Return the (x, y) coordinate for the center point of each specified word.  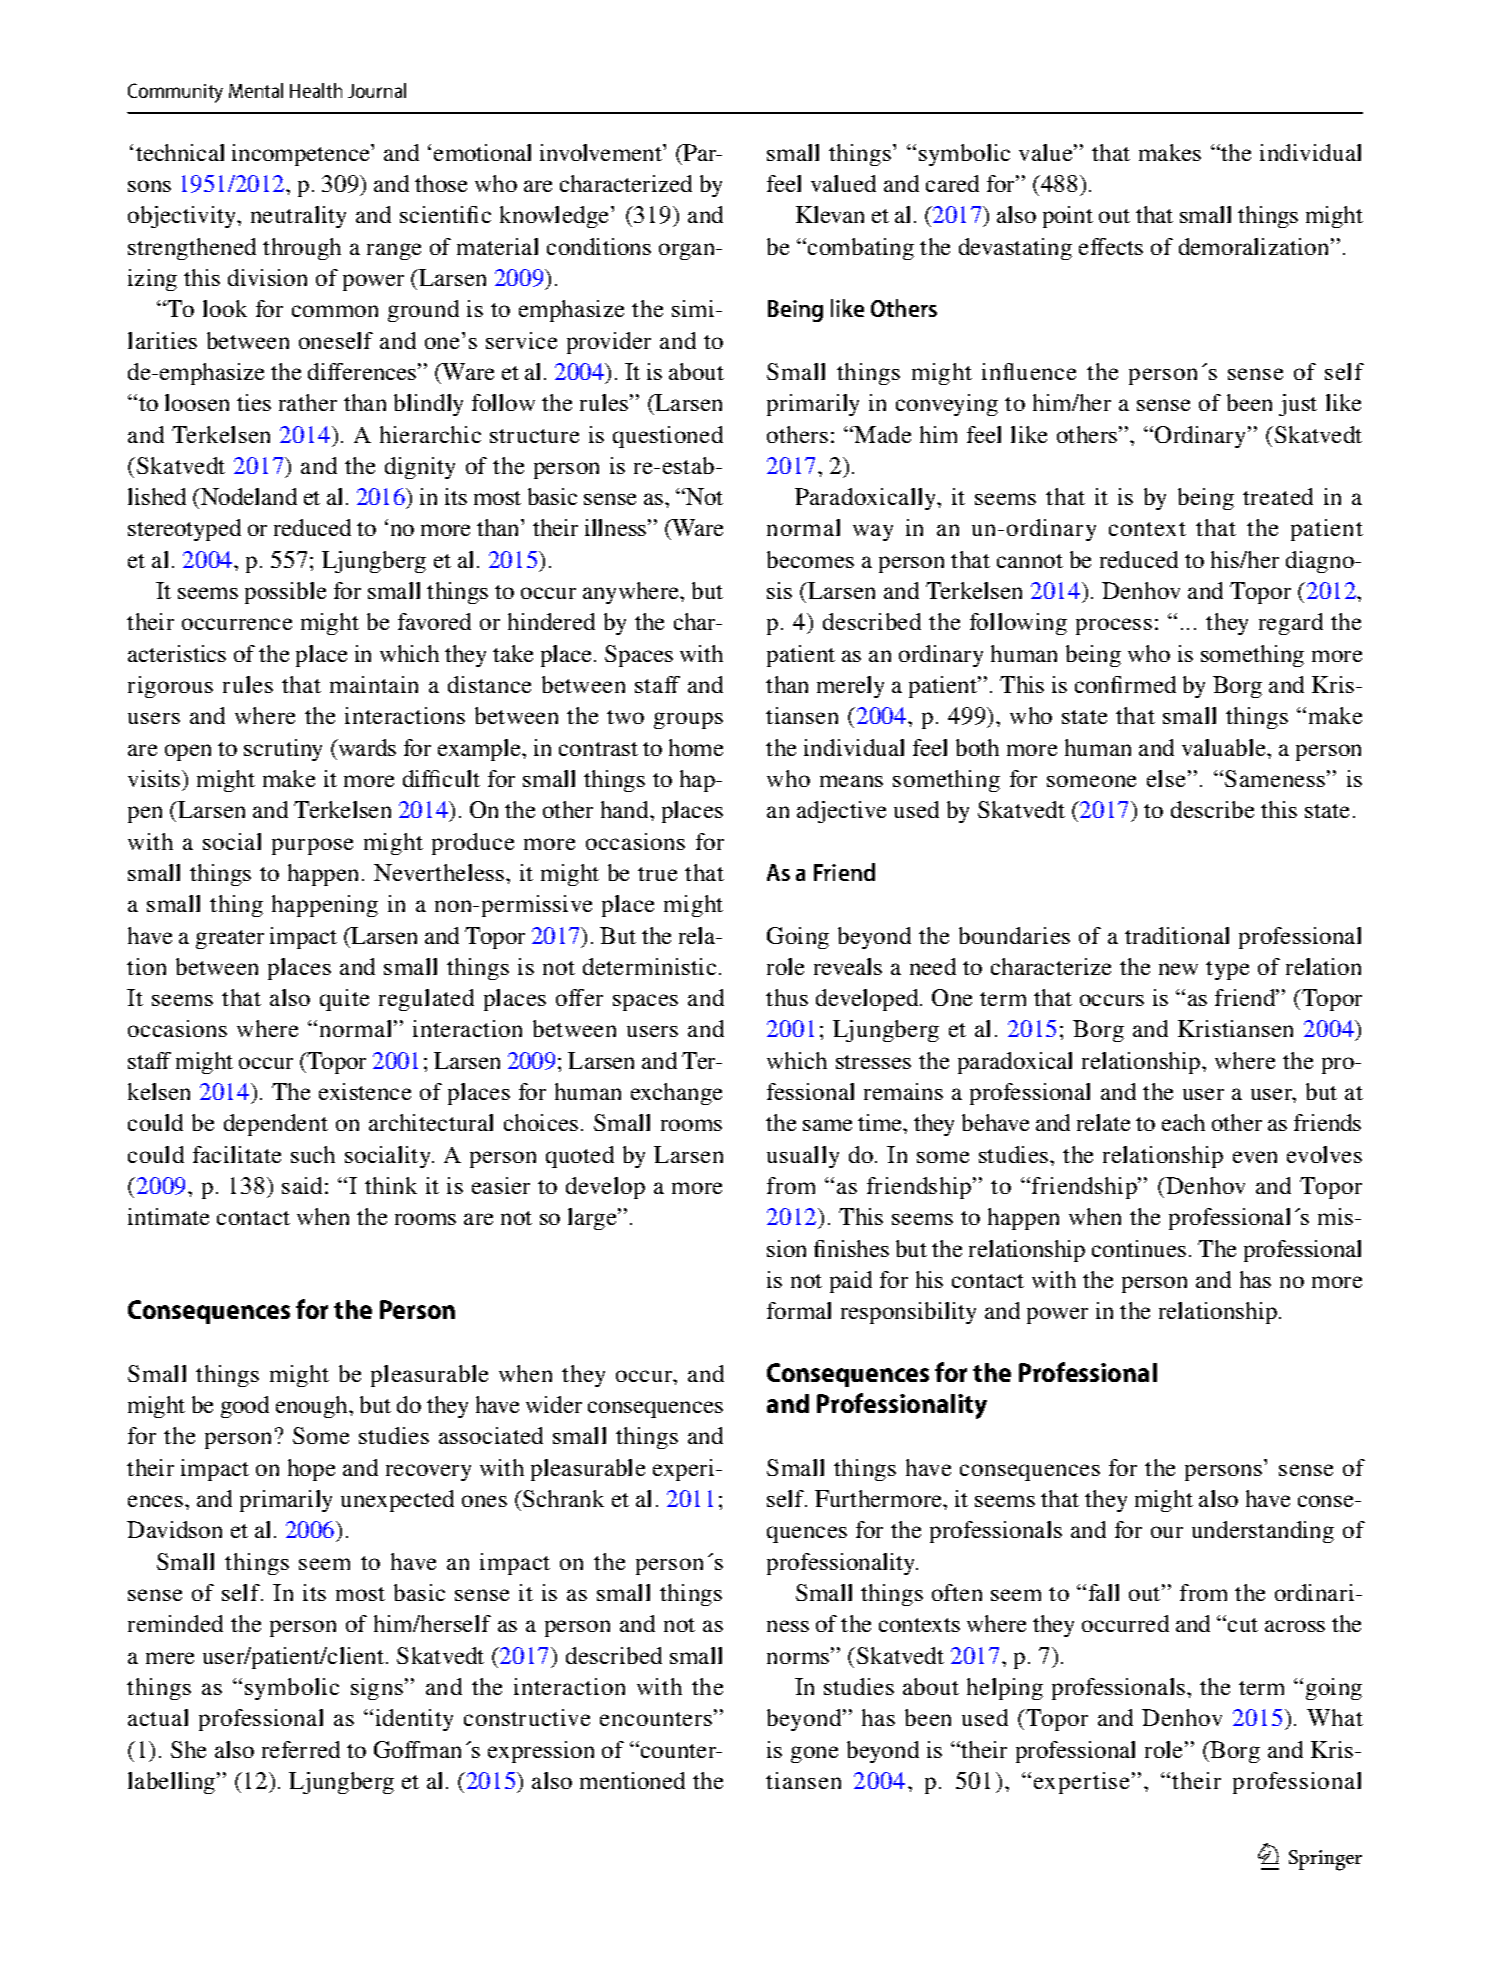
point (1068, 217)
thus (787, 997)
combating (861, 249)
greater (230, 939)
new (1178, 969)
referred (301, 1749)
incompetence (302, 155)
